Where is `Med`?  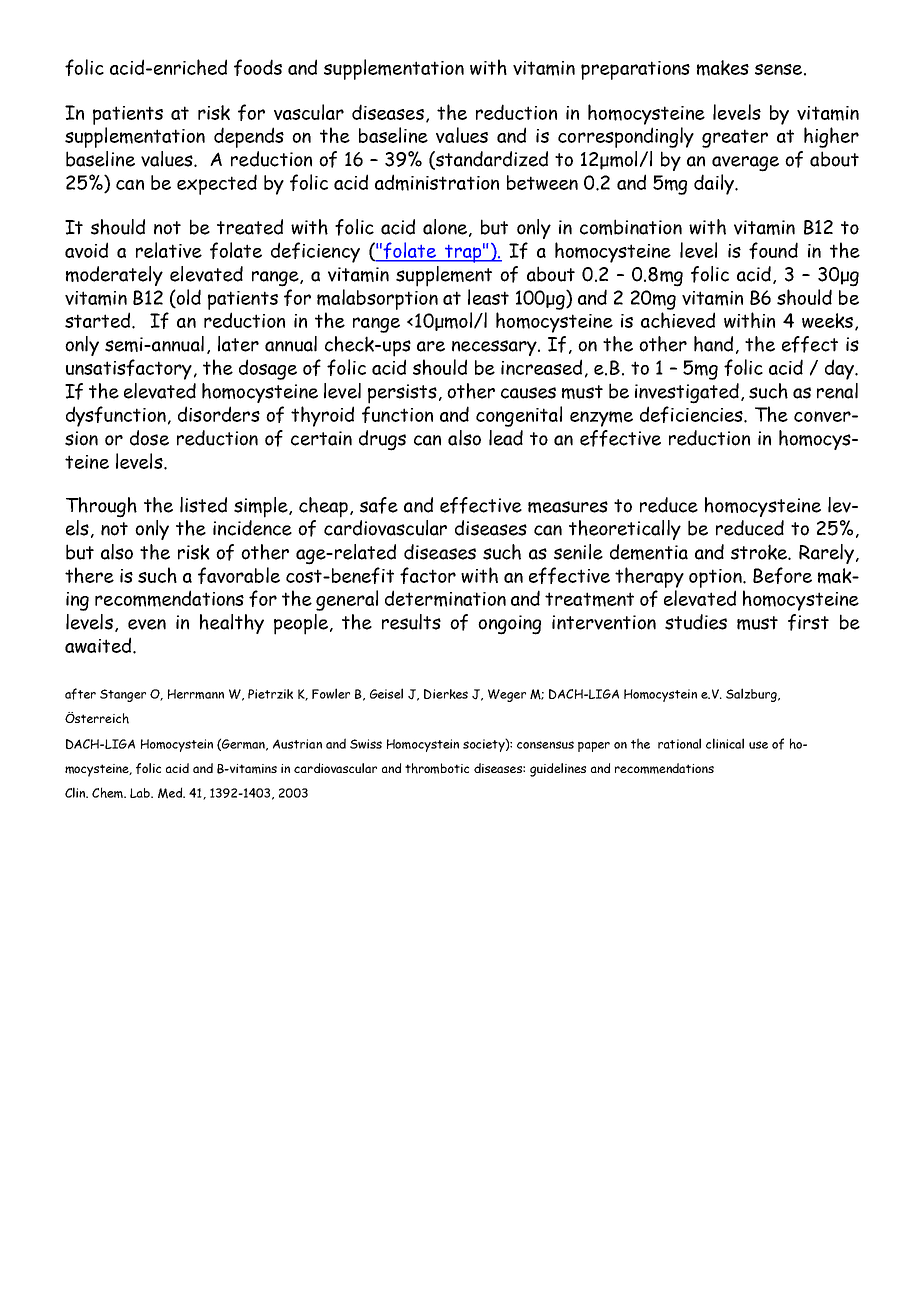
Med is located at coordinates (171, 793).
